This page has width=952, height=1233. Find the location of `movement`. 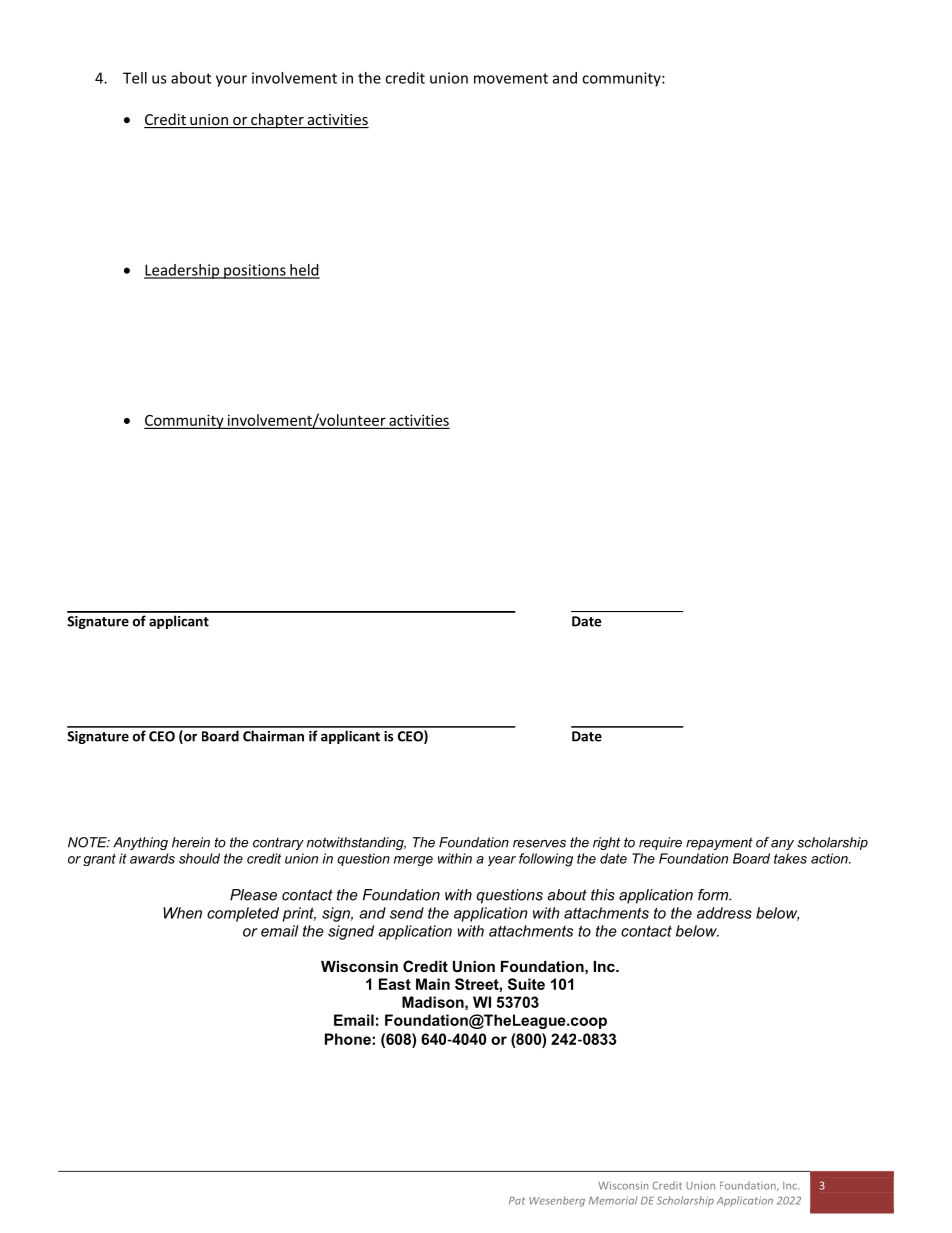

movement is located at coordinates (511, 78).
